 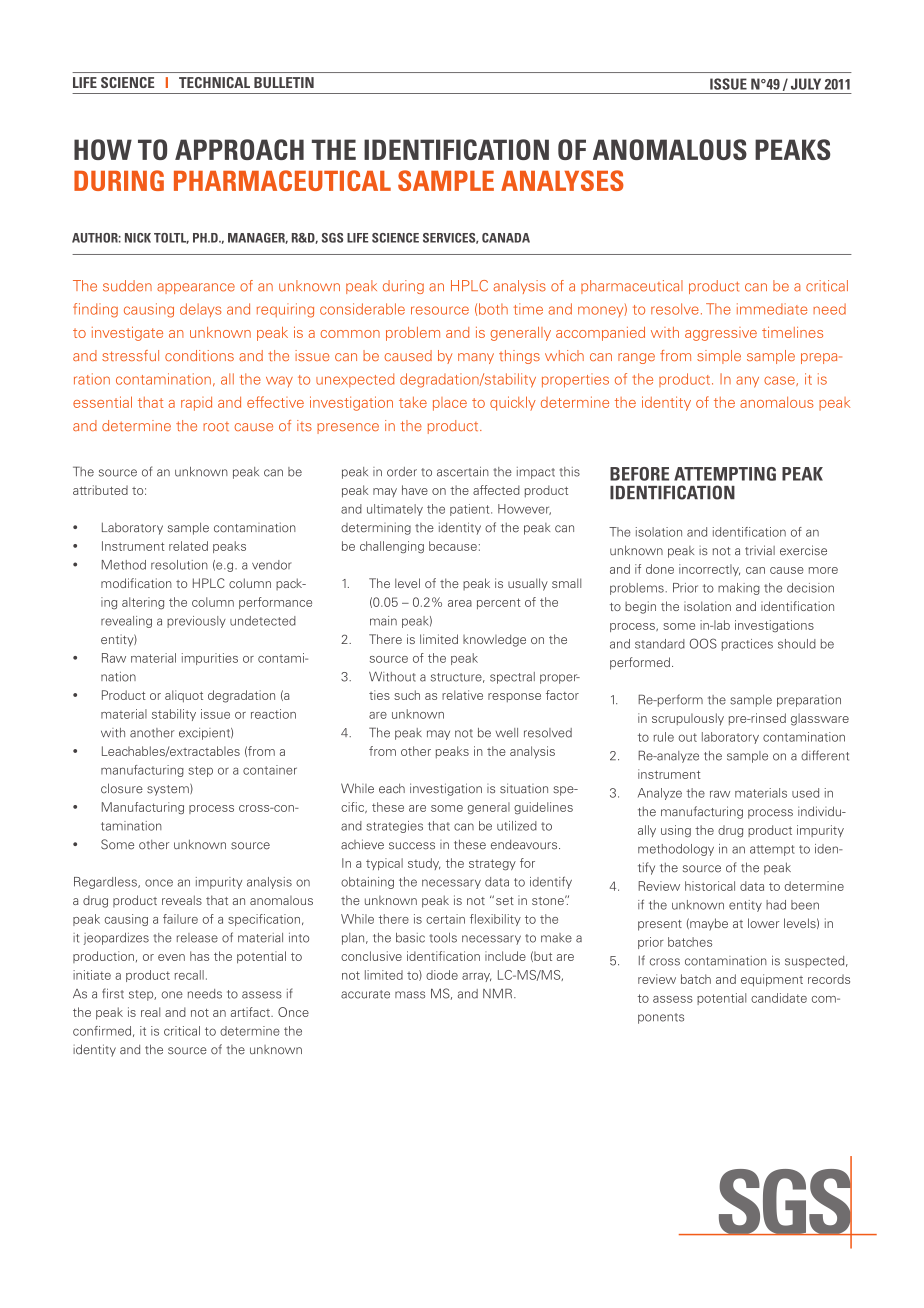 What do you see at coordinates (747, 645) in the page?
I see `practices` at bounding box center [747, 645].
